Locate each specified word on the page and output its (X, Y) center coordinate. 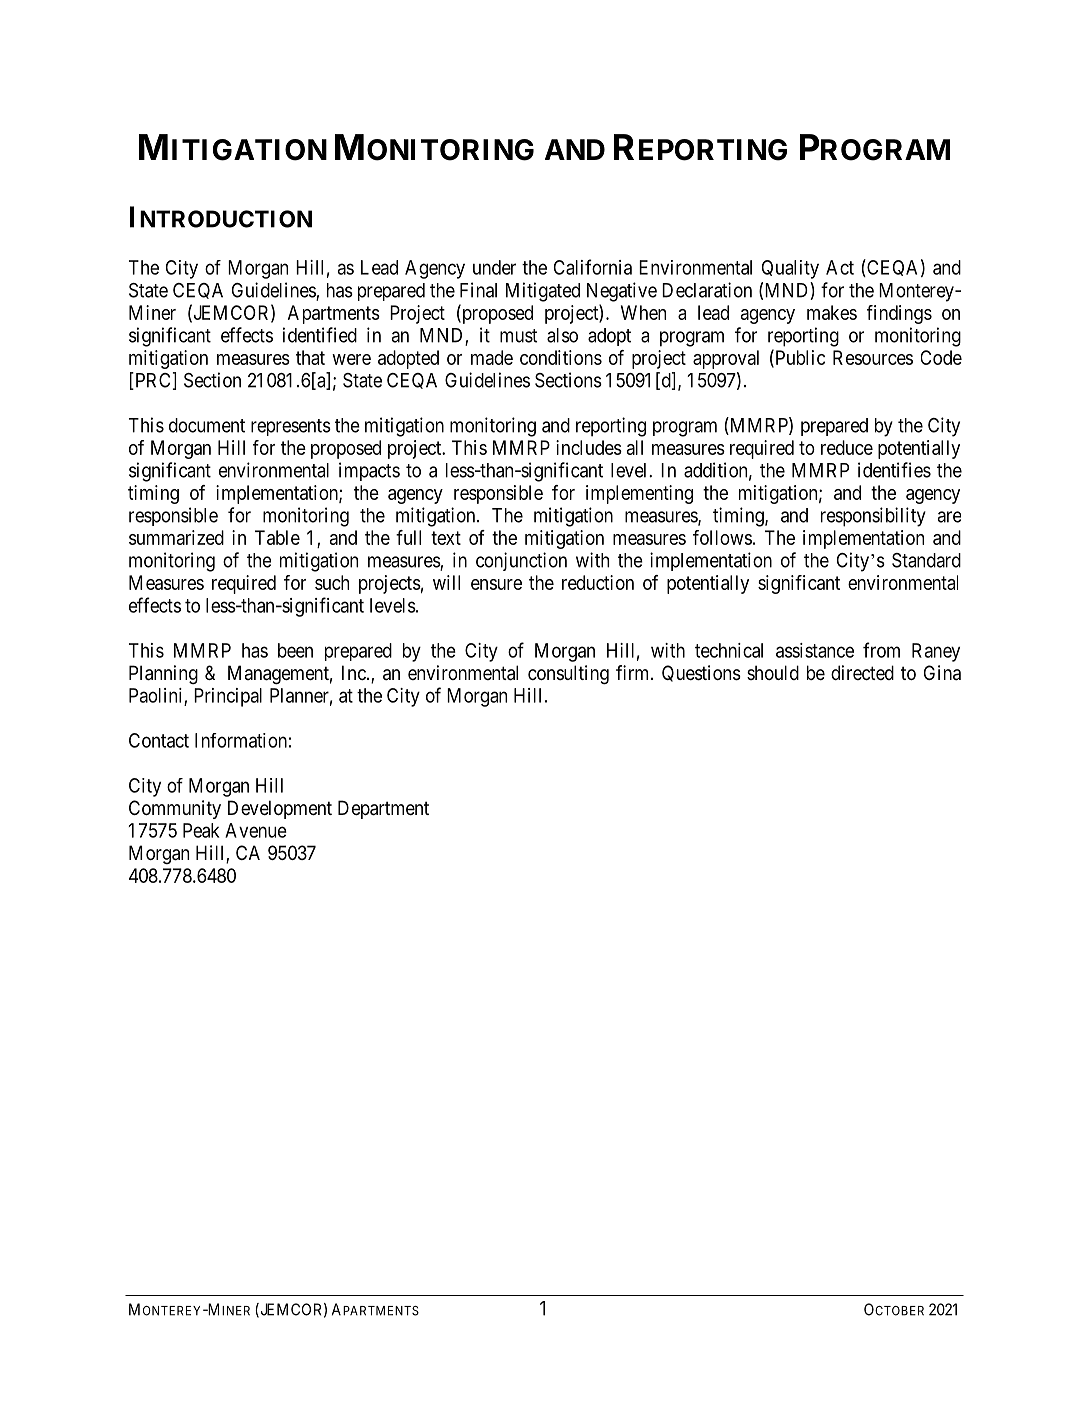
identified (320, 335)
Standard (926, 560)
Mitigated (543, 292)
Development (280, 809)
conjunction (521, 561)
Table (277, 537)
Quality (790, 269)
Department (383, 809)
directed (862, 672)
